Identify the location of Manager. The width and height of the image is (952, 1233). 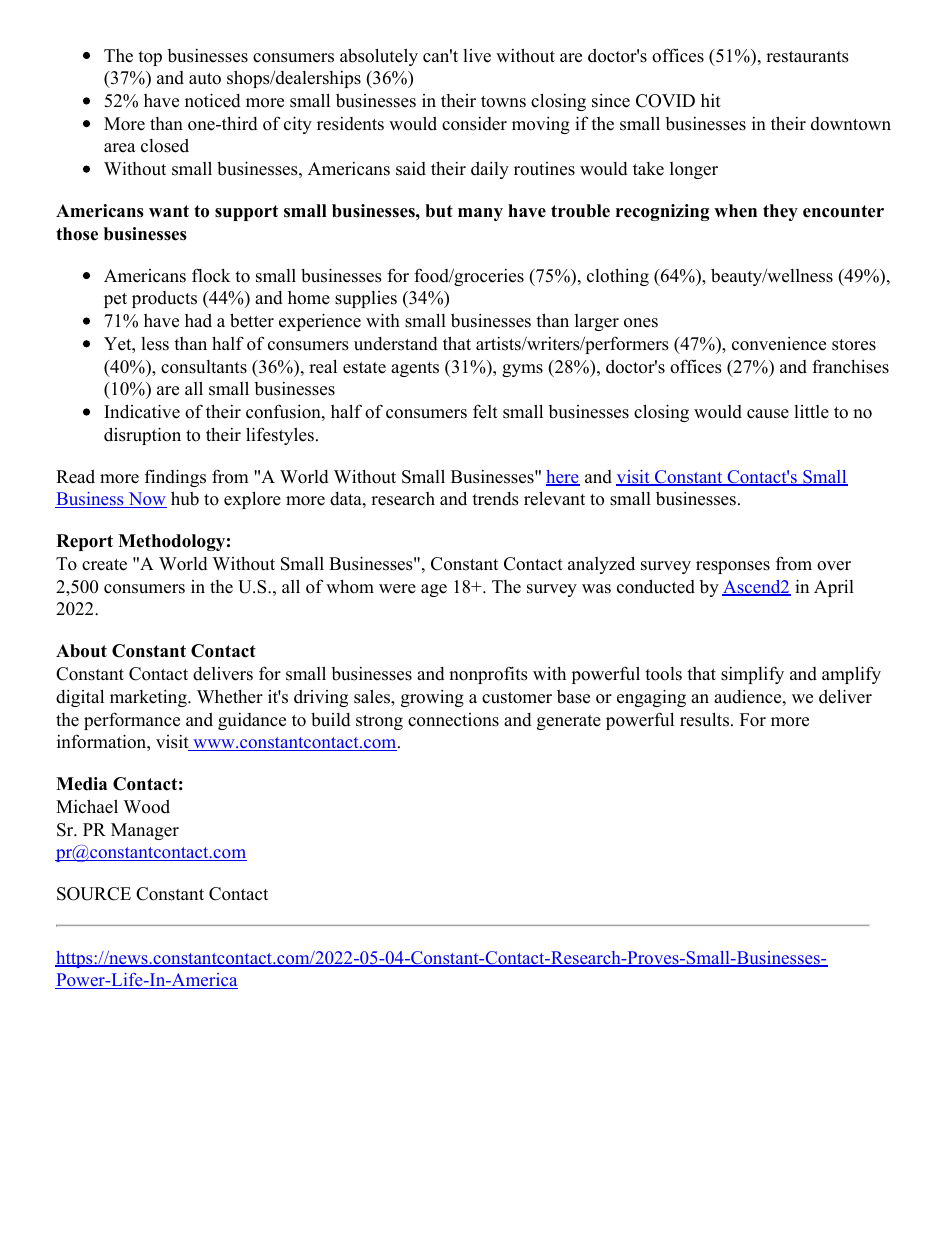
(145, 831).
